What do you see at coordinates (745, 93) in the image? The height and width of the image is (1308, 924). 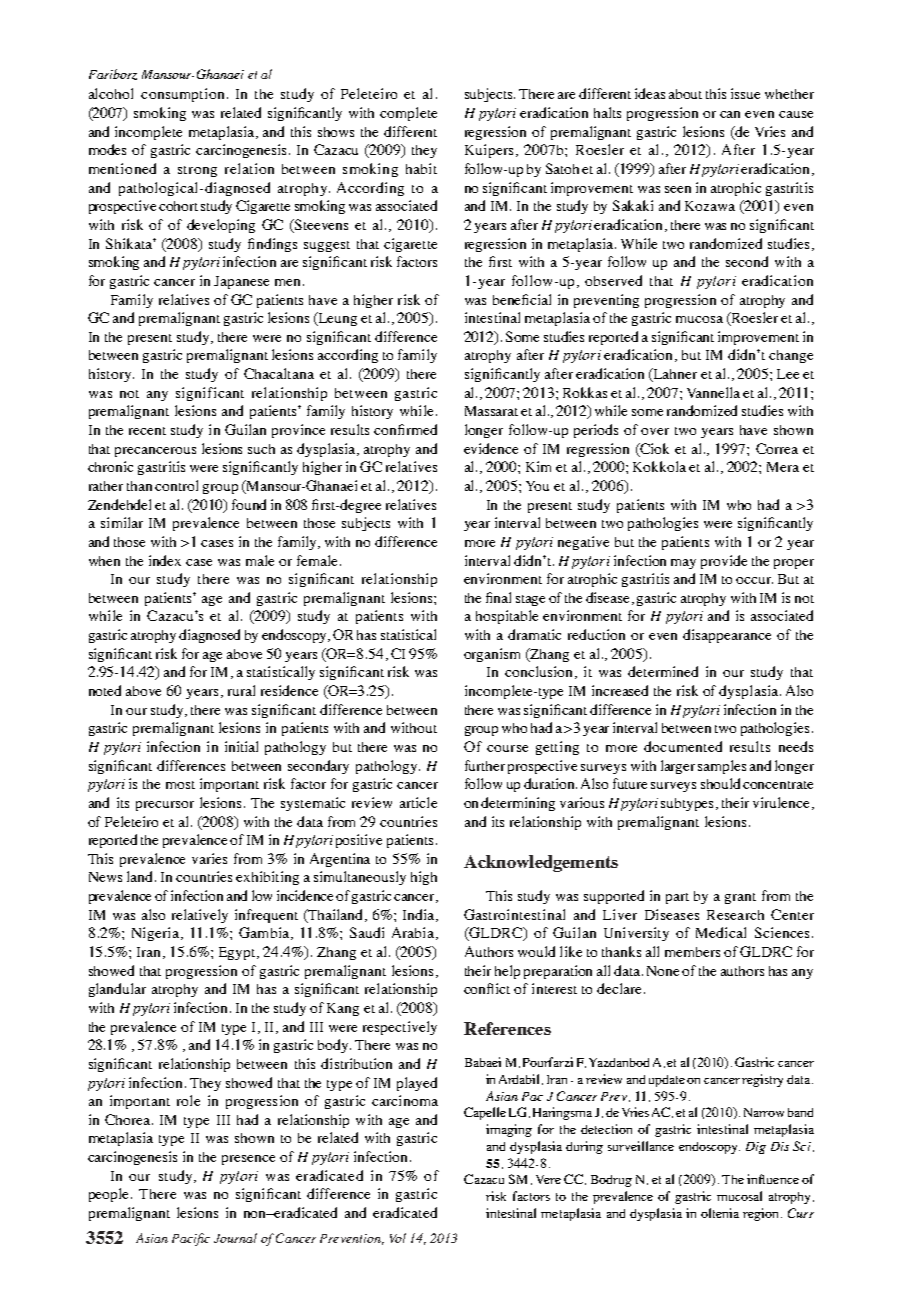 I see `issue` at bounding box center [745, 93].
